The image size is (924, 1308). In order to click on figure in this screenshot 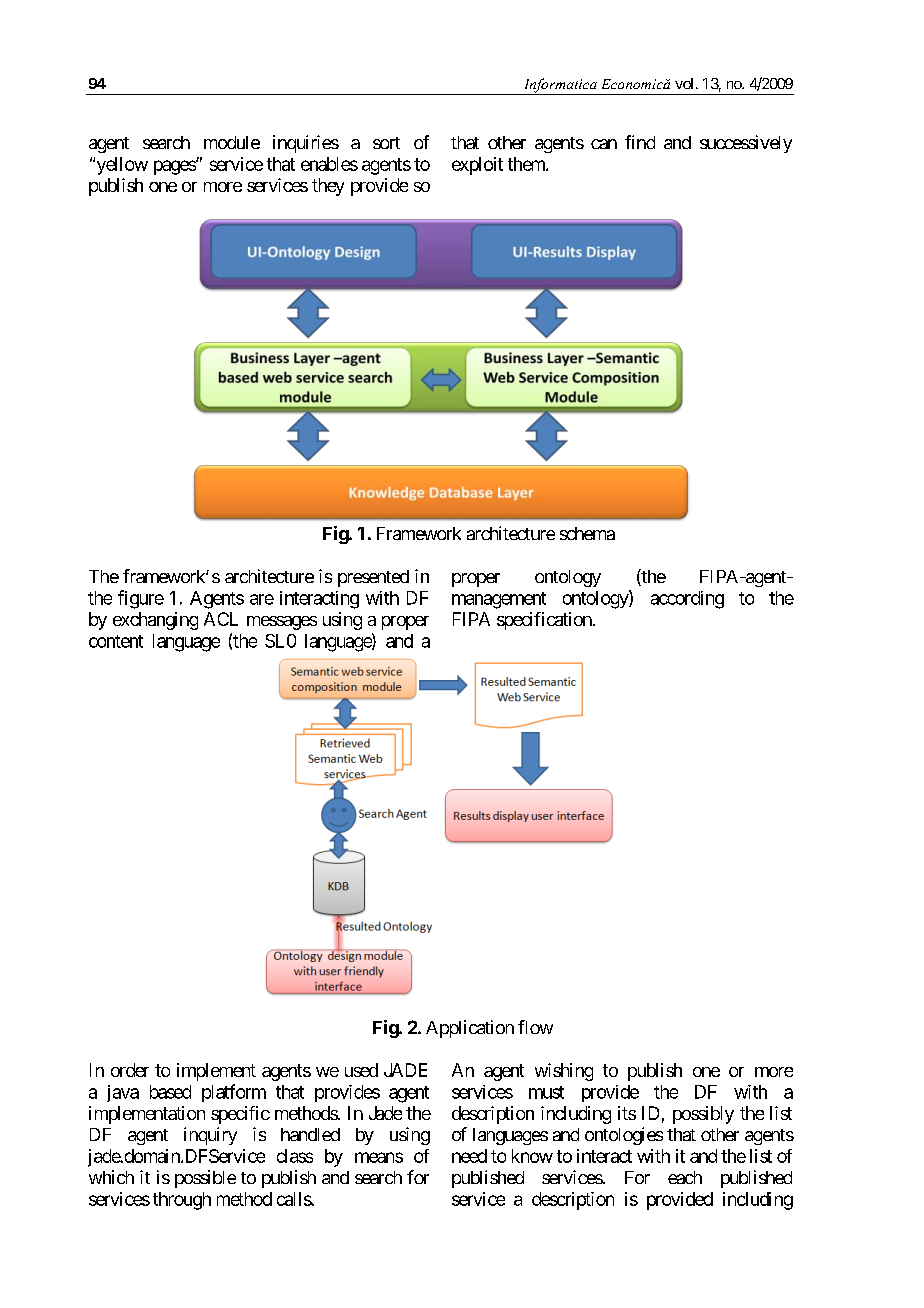, I will do `click(141, 599)`.
